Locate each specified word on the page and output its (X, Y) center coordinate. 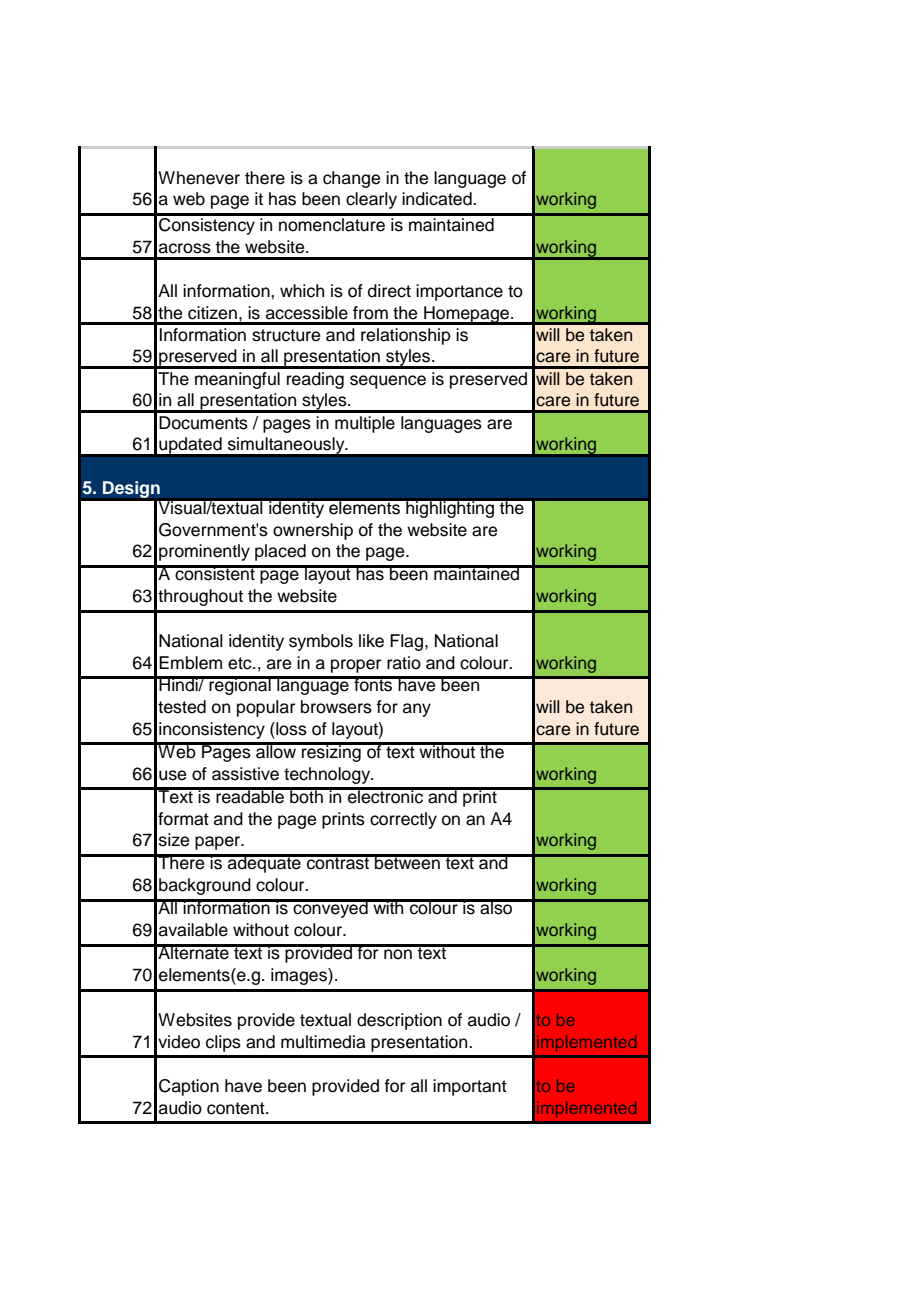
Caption (189, 1087)
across (185, 248)
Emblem (190, 663)
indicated (438, 199)
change (351, 179)
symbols (321, 642)
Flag (406, 642)
